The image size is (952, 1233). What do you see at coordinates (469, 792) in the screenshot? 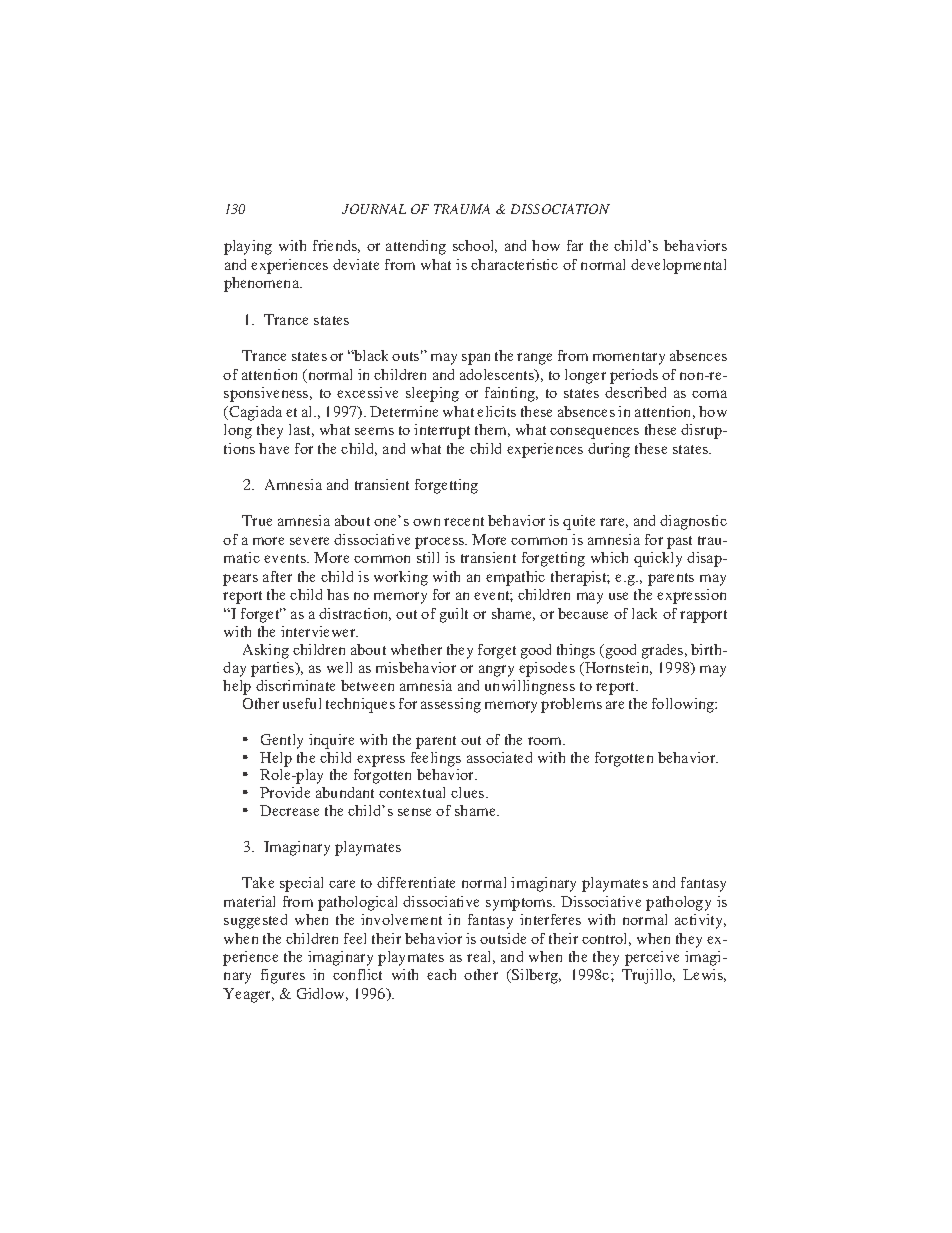
I see `clues` at bounding box center [469, 792].
